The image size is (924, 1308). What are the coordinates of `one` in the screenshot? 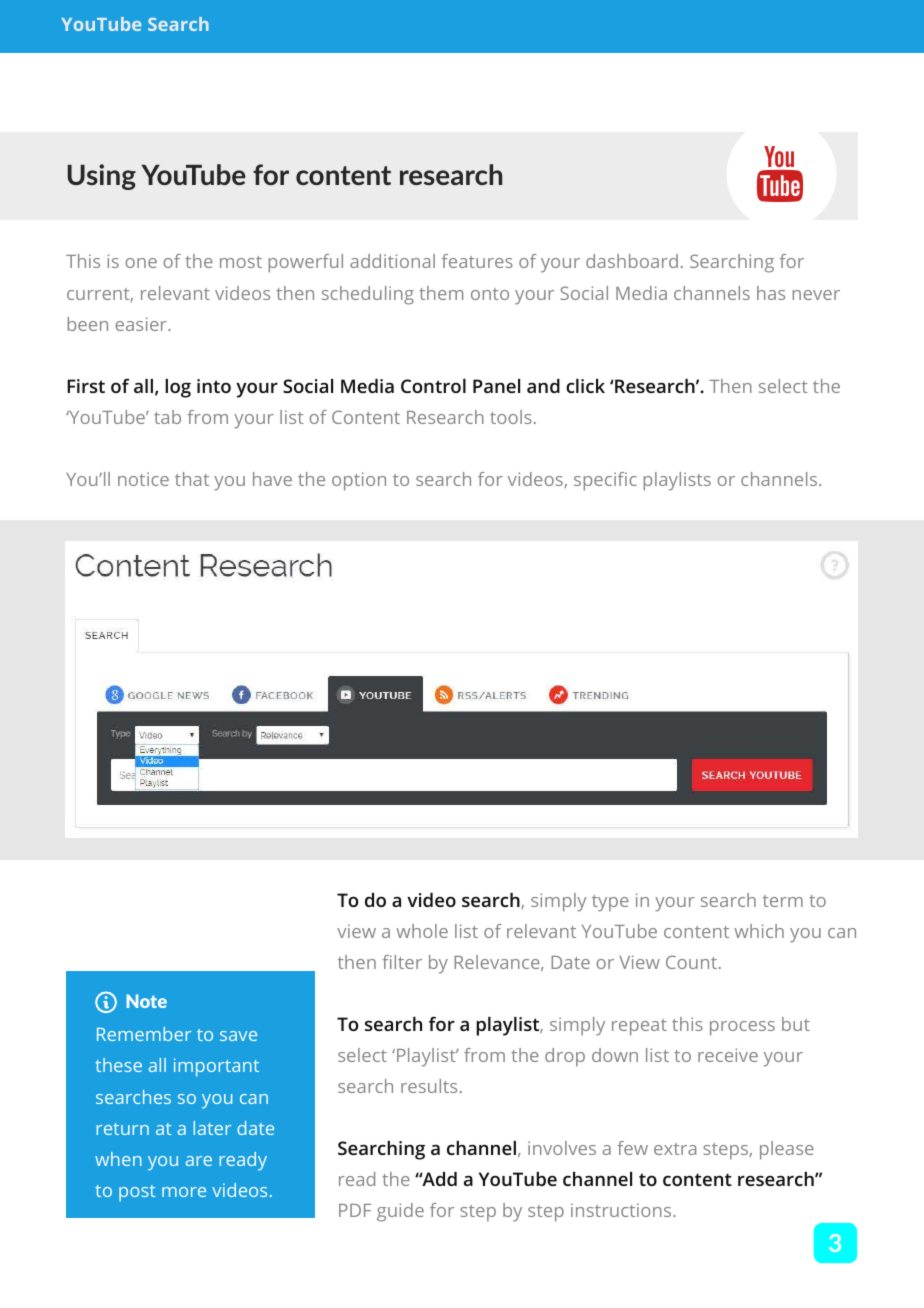 It's located at (141, 263).
